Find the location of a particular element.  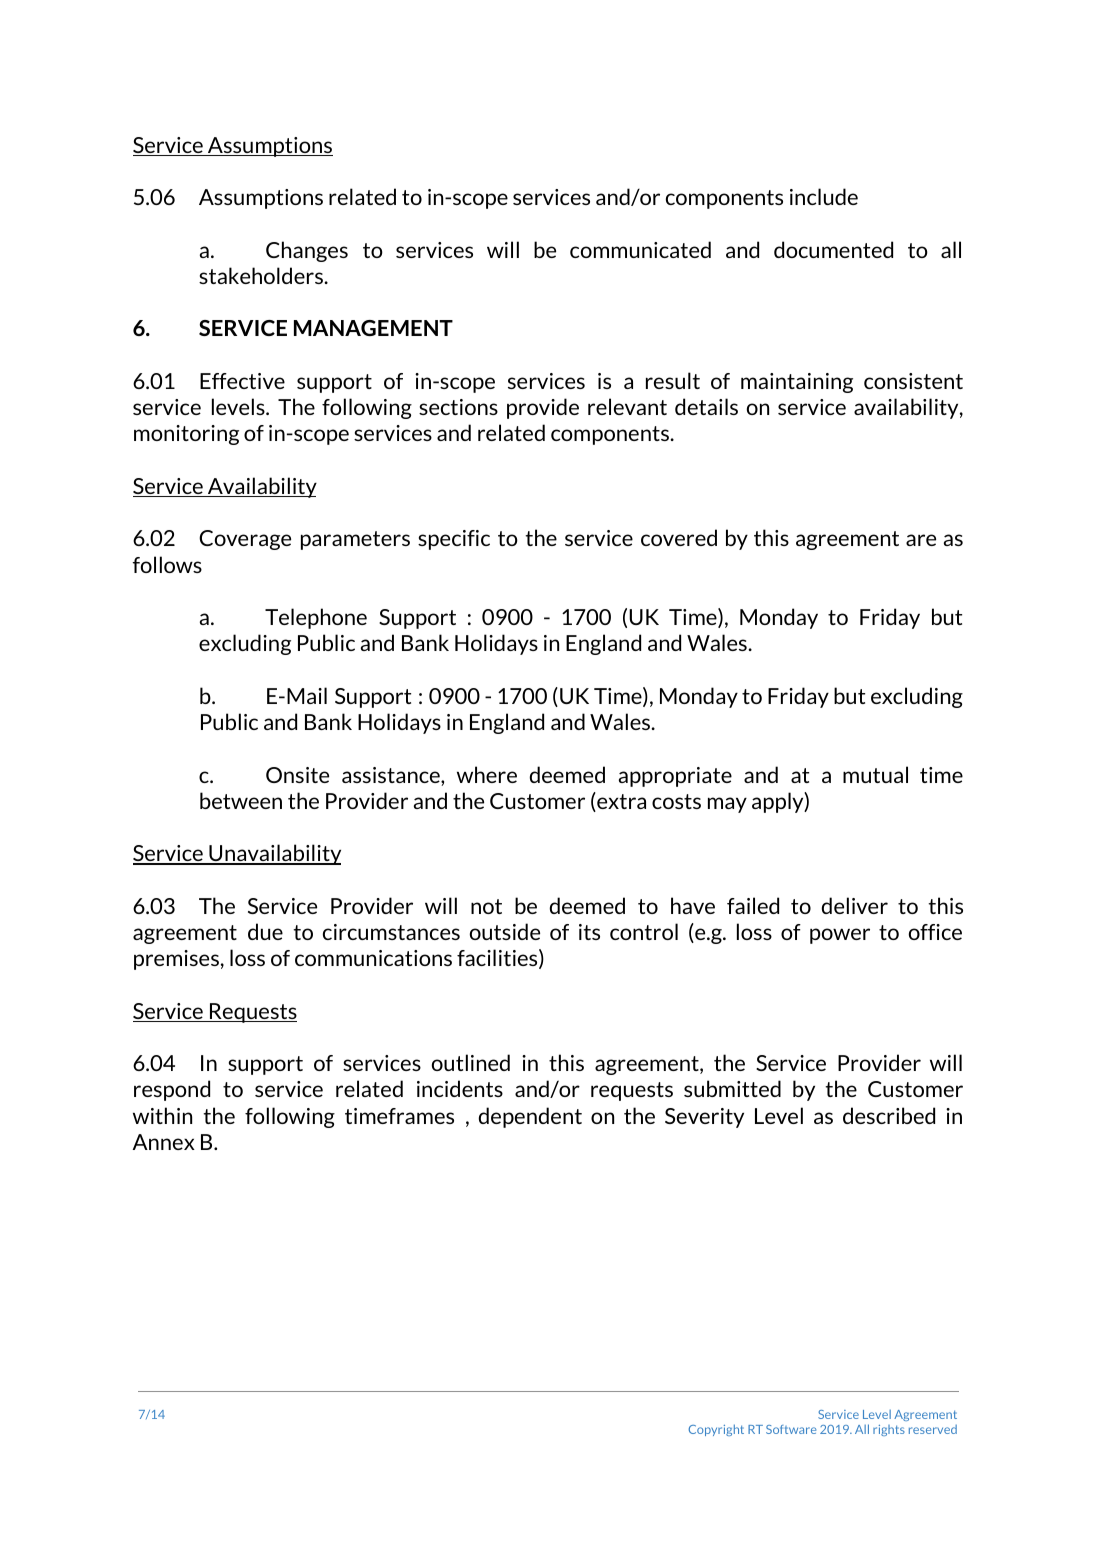

described is located at coordinates (889, 1115).
